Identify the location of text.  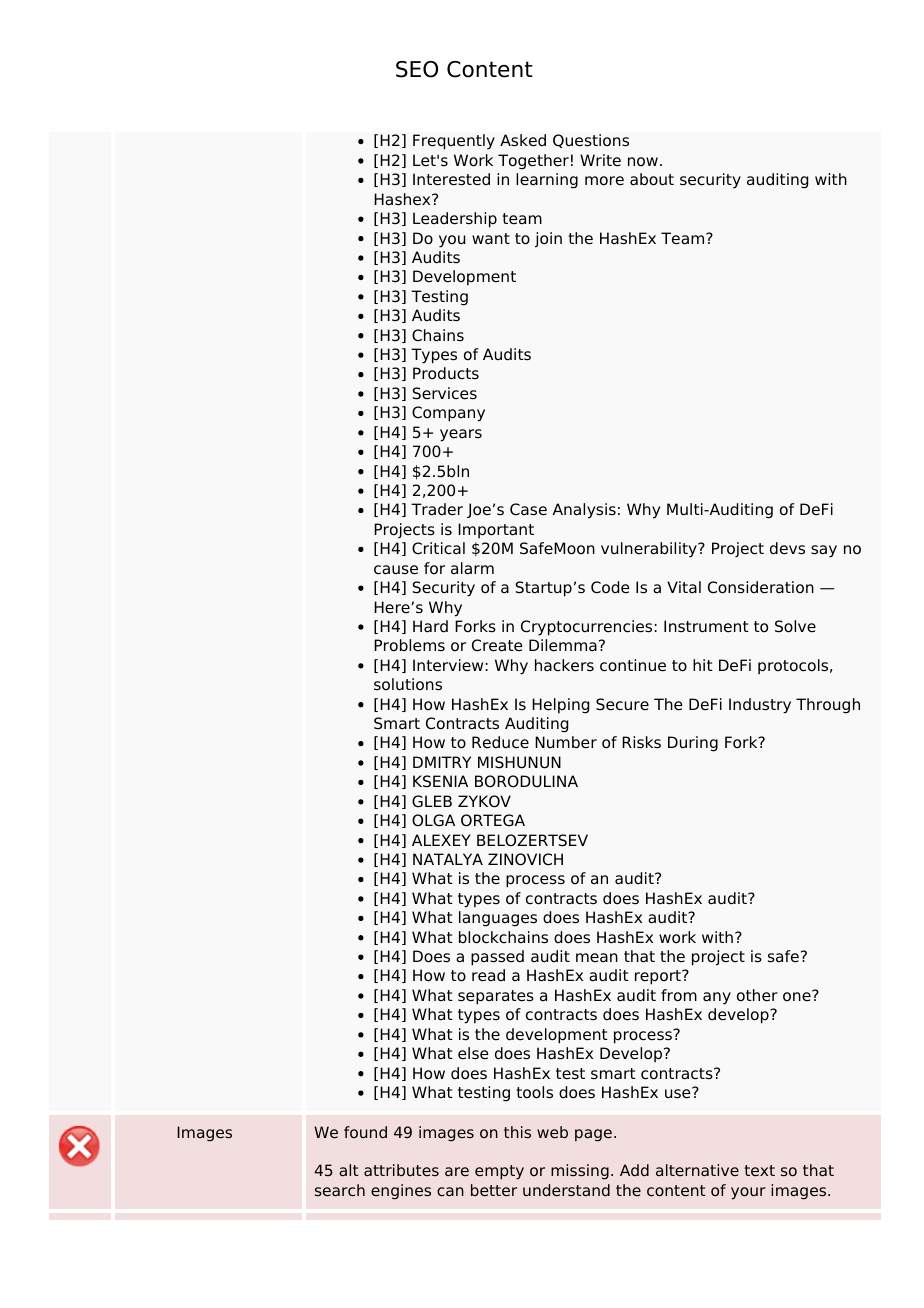
(760, 1171).
